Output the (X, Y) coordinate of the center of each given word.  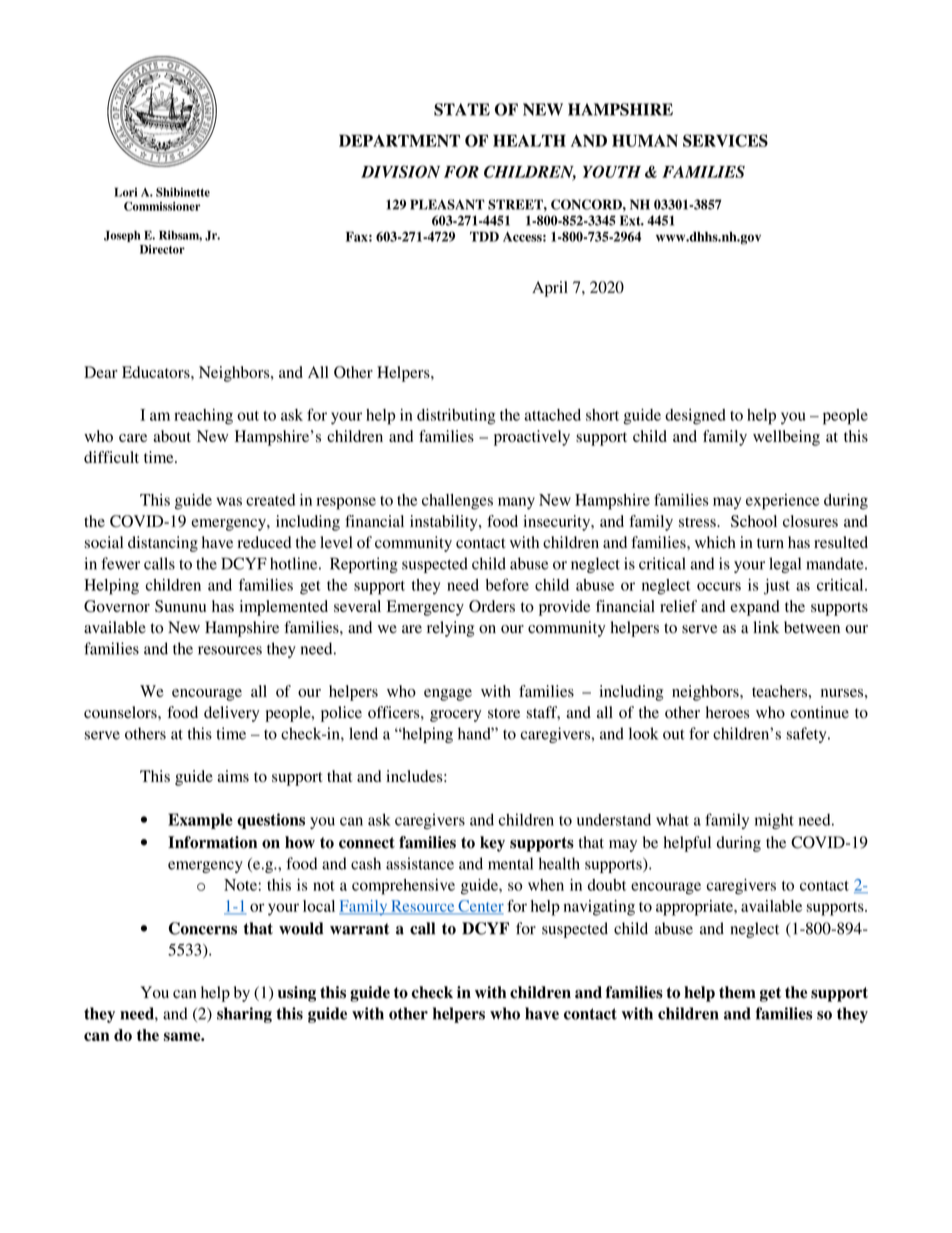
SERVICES (725, 140)
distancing (163, 544)
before (507, 584)
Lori (125, 192)
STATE (462, 109)
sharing (244, 1015)
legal (785, 565)
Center (480, 907)
